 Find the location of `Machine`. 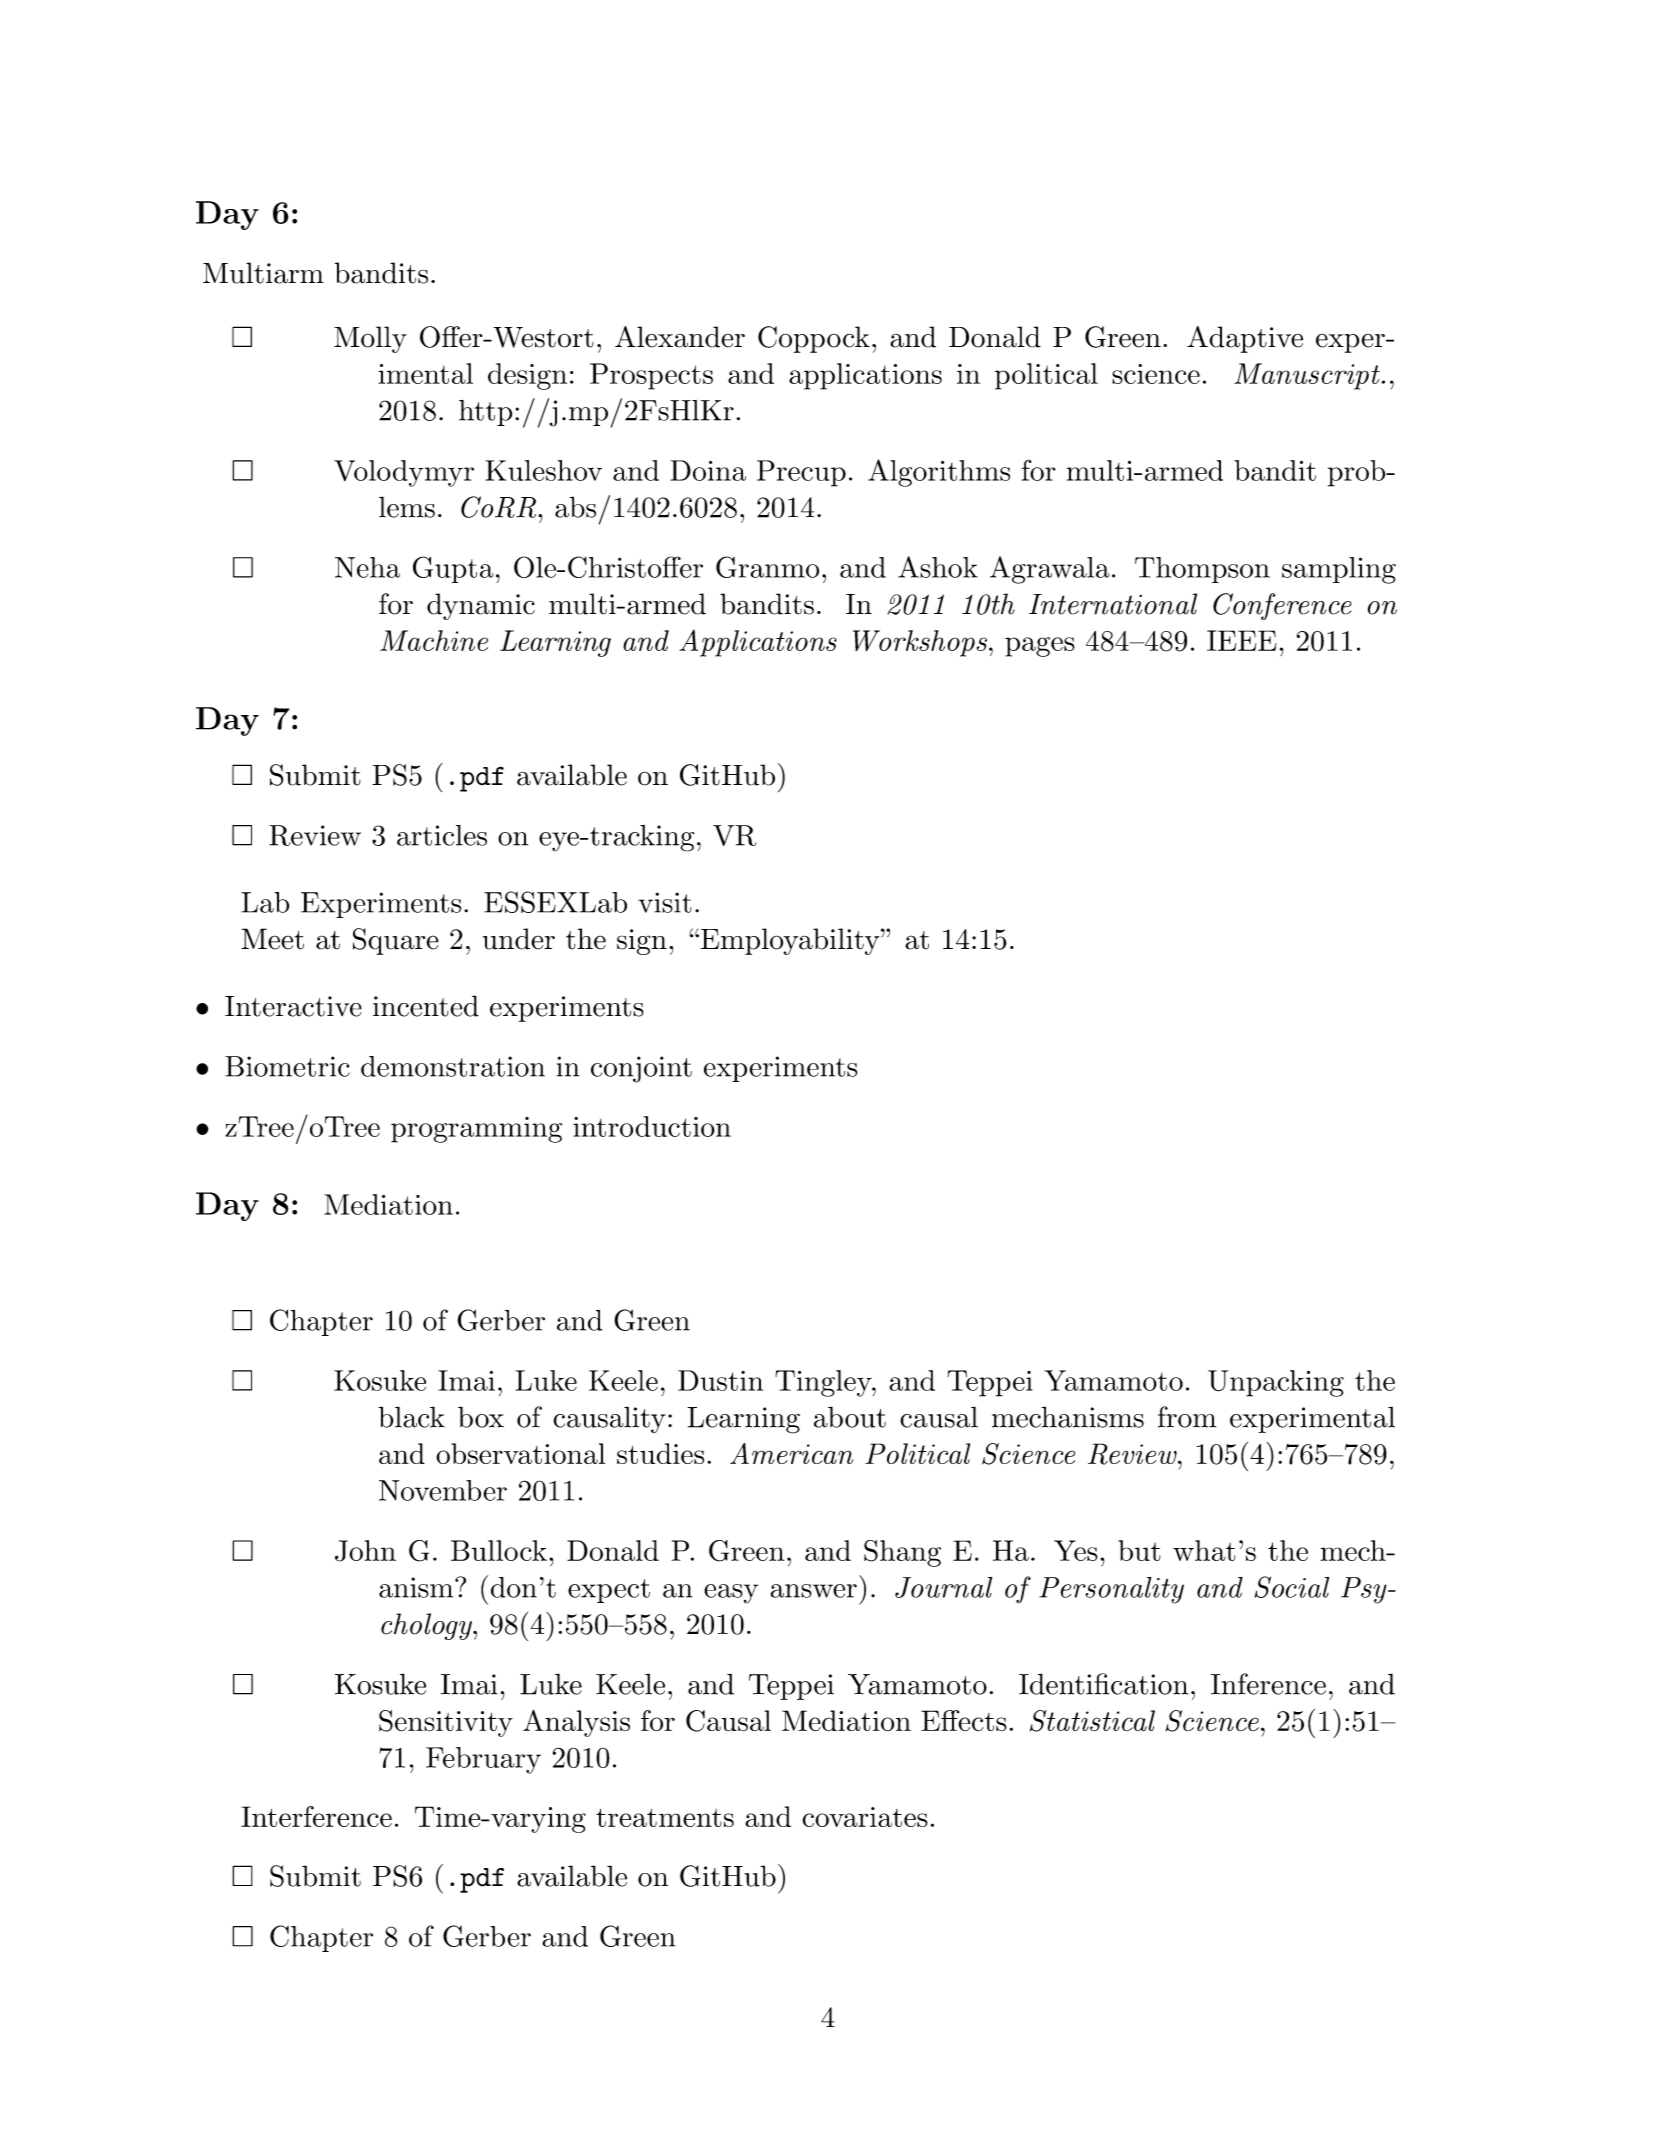

Machine is located at coordinates (434, 640).
